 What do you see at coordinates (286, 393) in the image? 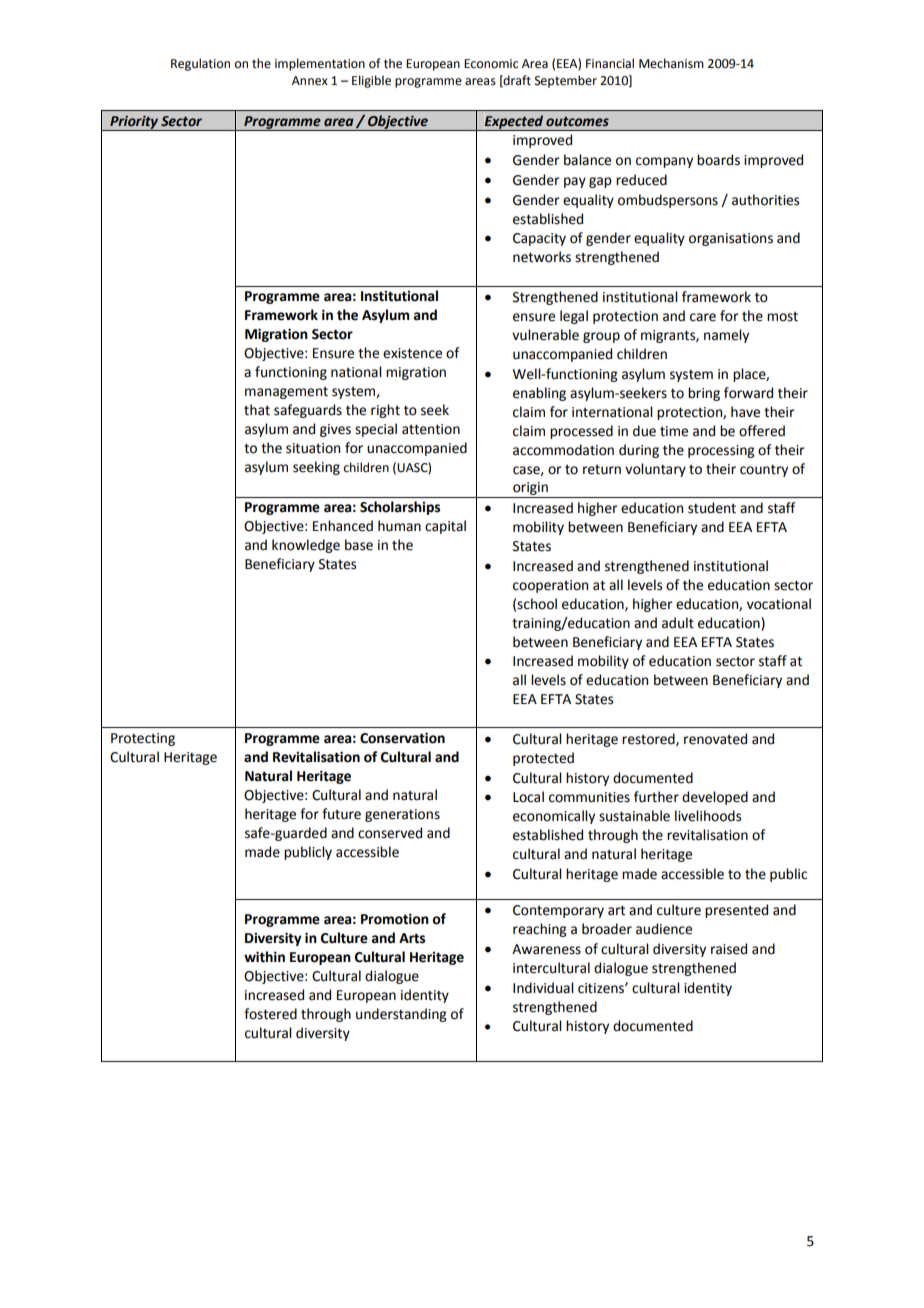
I see `management` at bounding box center [286, 393].
